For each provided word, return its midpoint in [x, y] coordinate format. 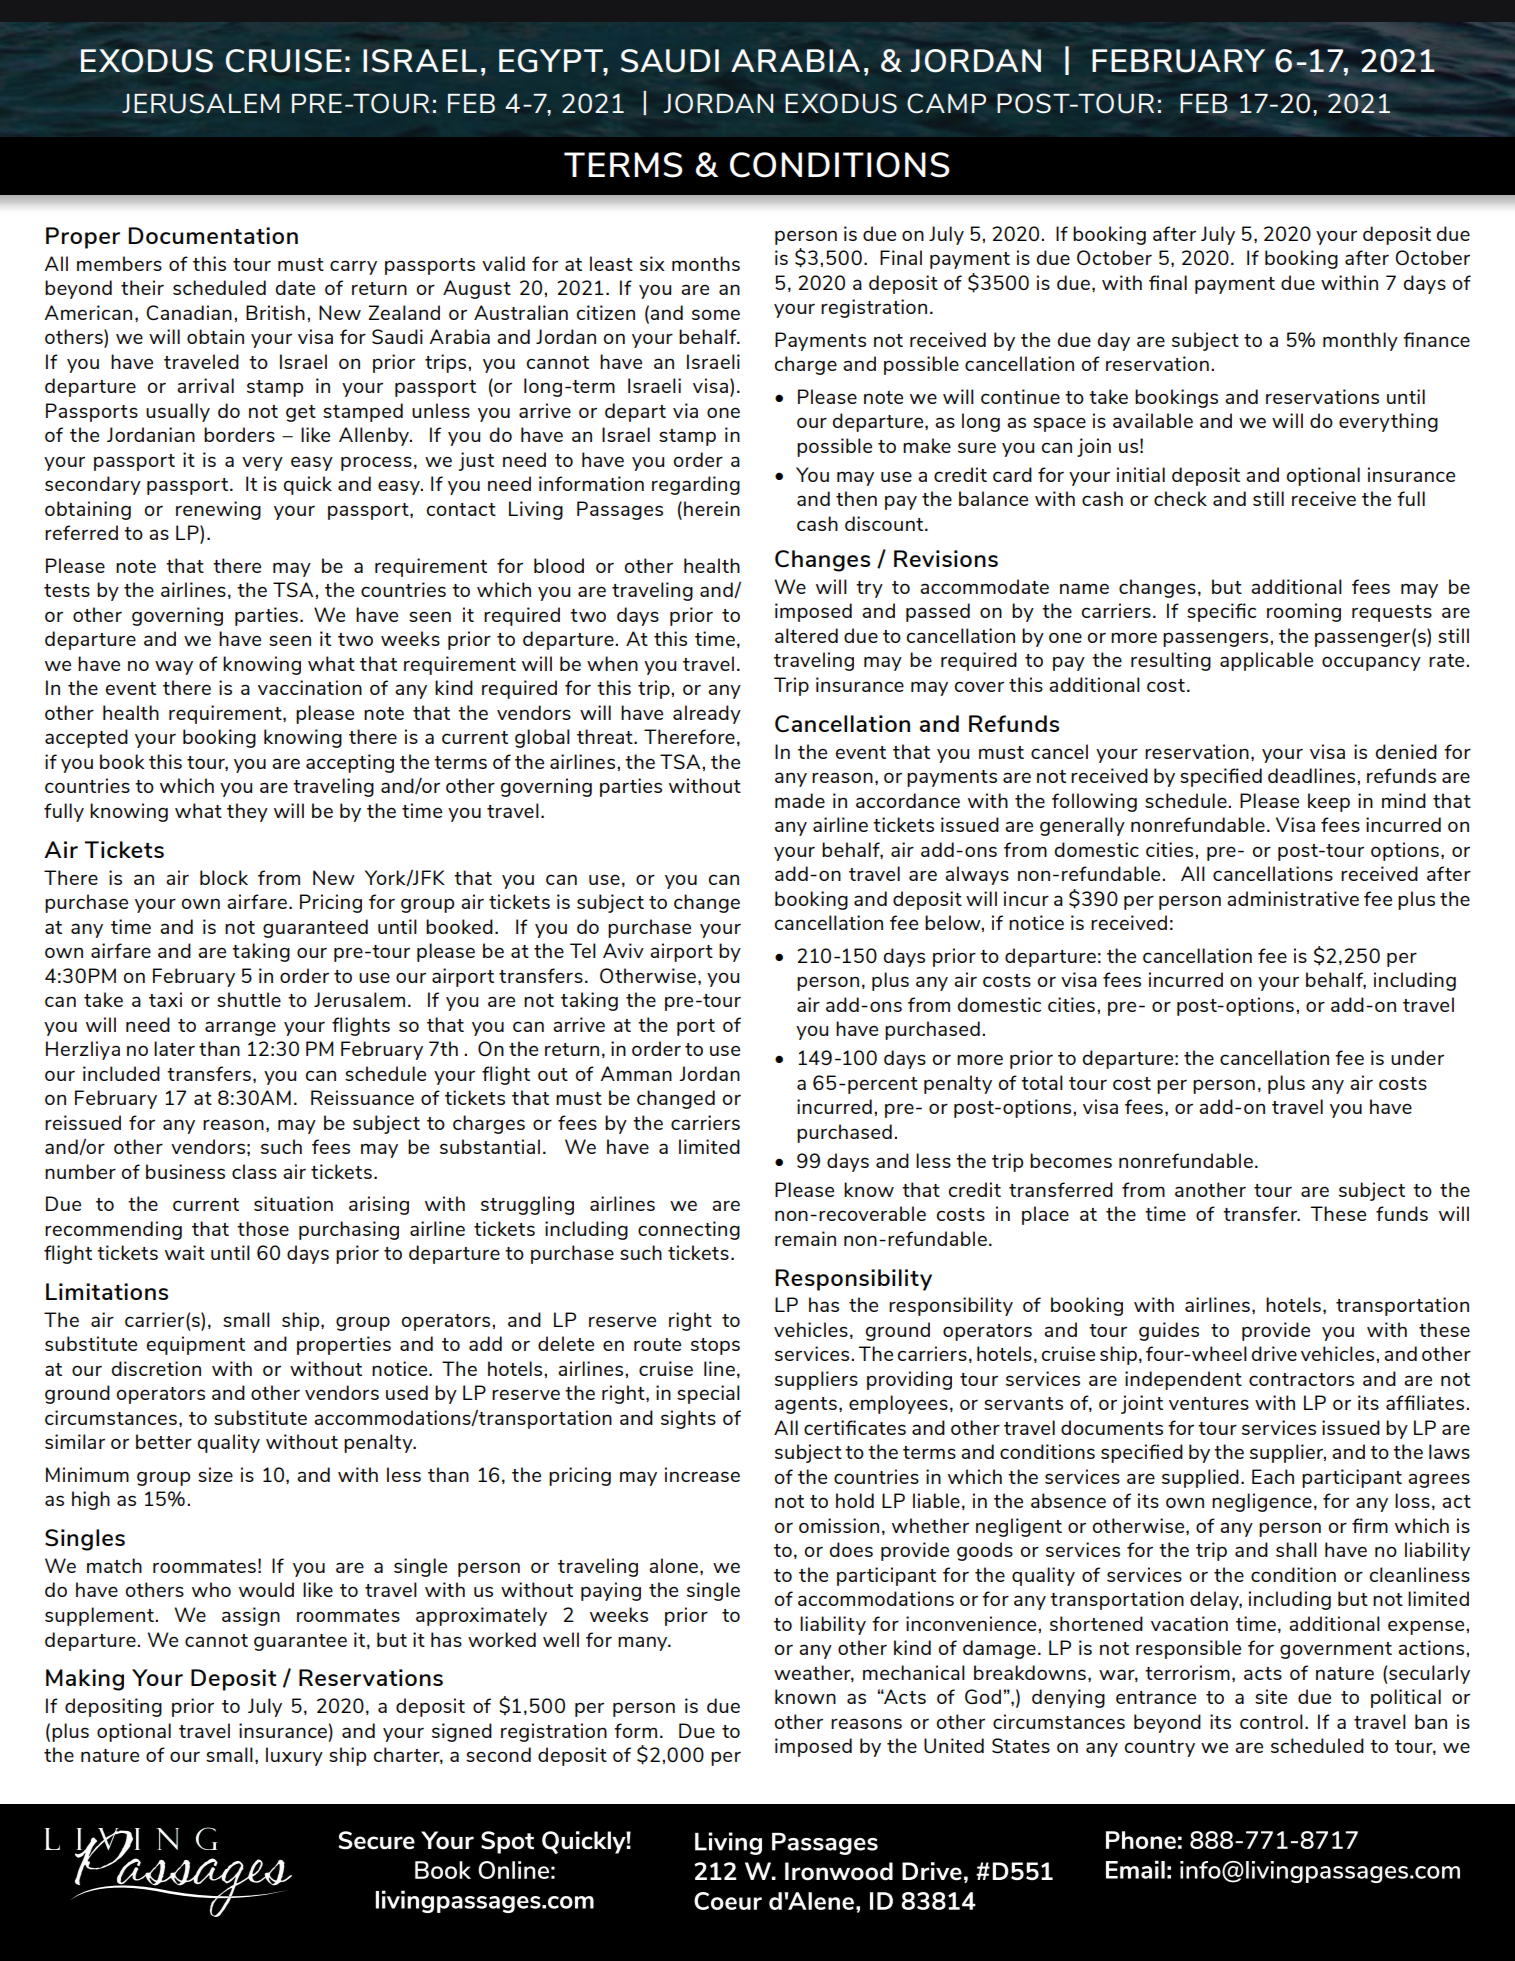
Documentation [213, 235]
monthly [1360, 341]
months [706, 263]
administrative [1293, 898]
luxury [294, 1756]
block [224, 877]
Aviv [623, 950]
